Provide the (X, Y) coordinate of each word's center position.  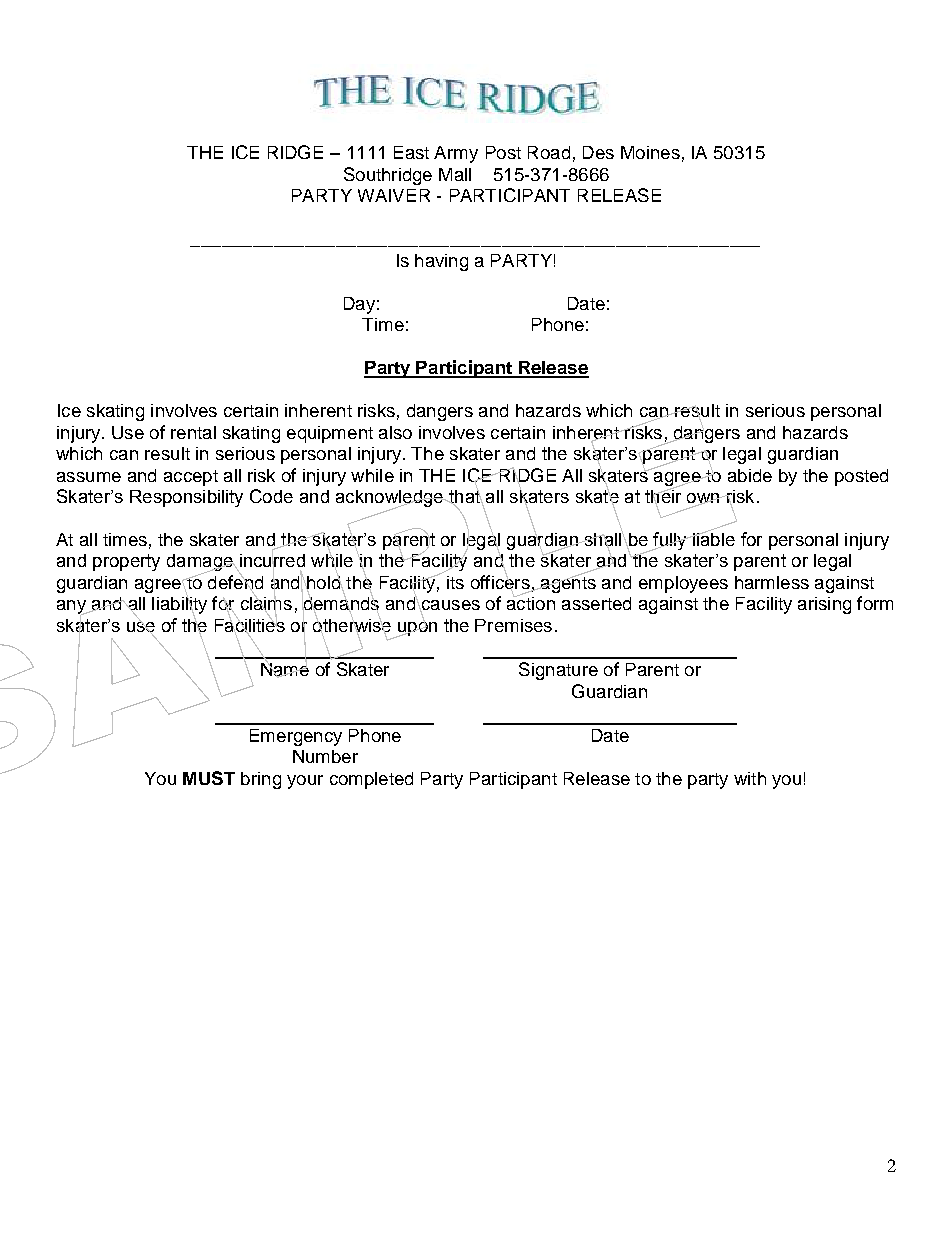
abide (750, 475)
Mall (455, 174)
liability (179, 606)
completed (371, 780)
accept (191, 478)
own (704, 499)
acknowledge (390, 499)
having (441, 262)
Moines (650, 152)
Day (359, 305)
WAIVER (394, 195)
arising (824, 605)
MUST (209, 778)
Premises (513, 625)
